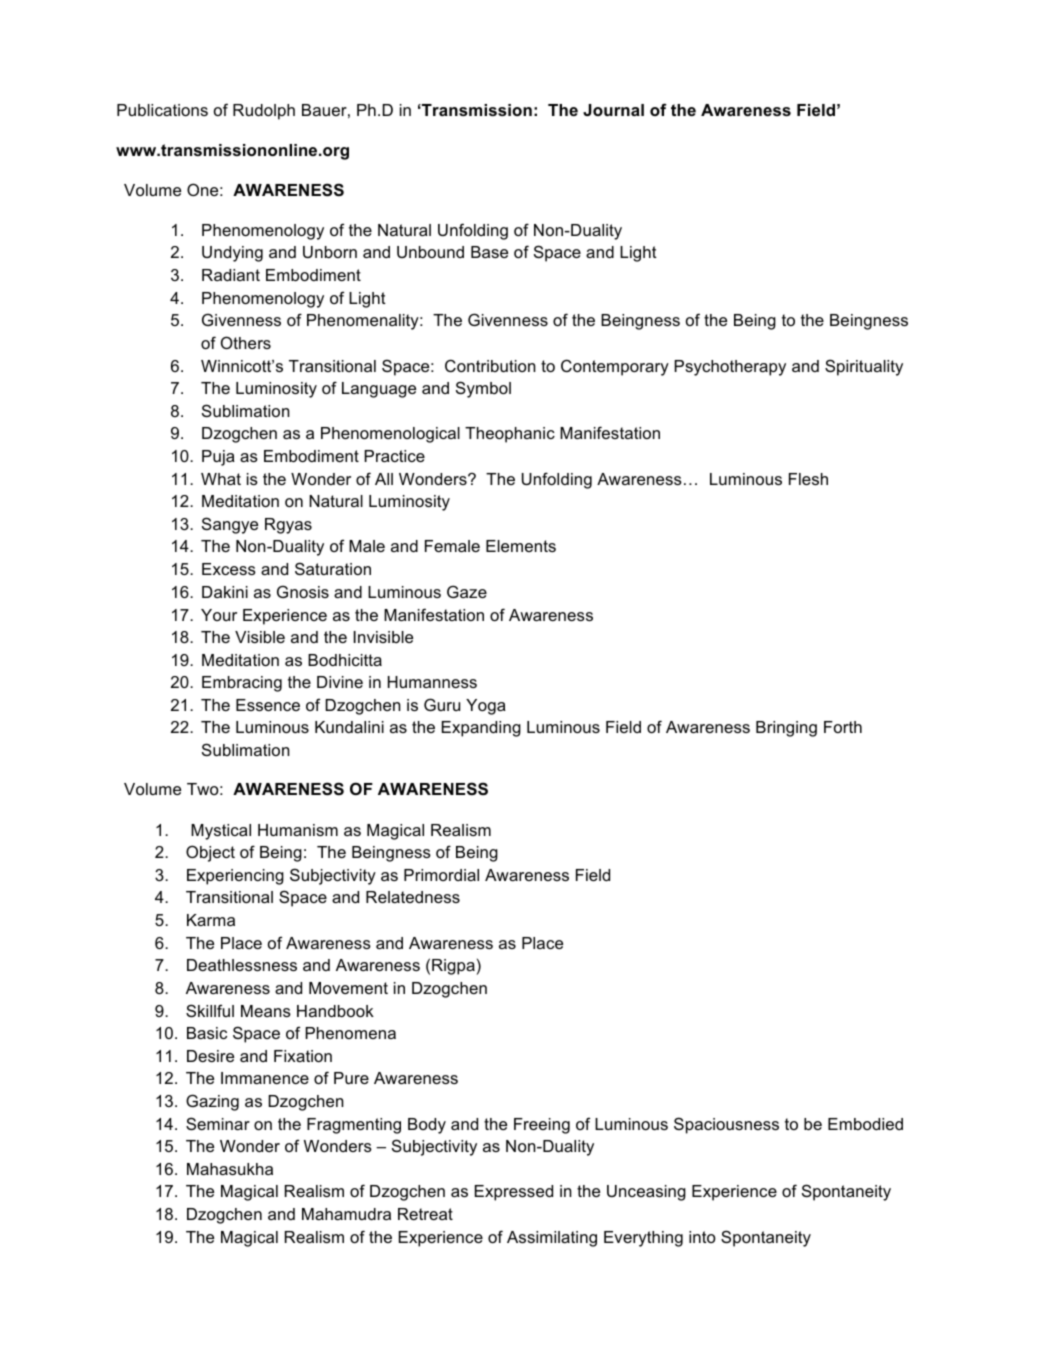 Image resolution: width=1047 pixels, height=1355 pixels. I want to click on What, so click(221, 479).
